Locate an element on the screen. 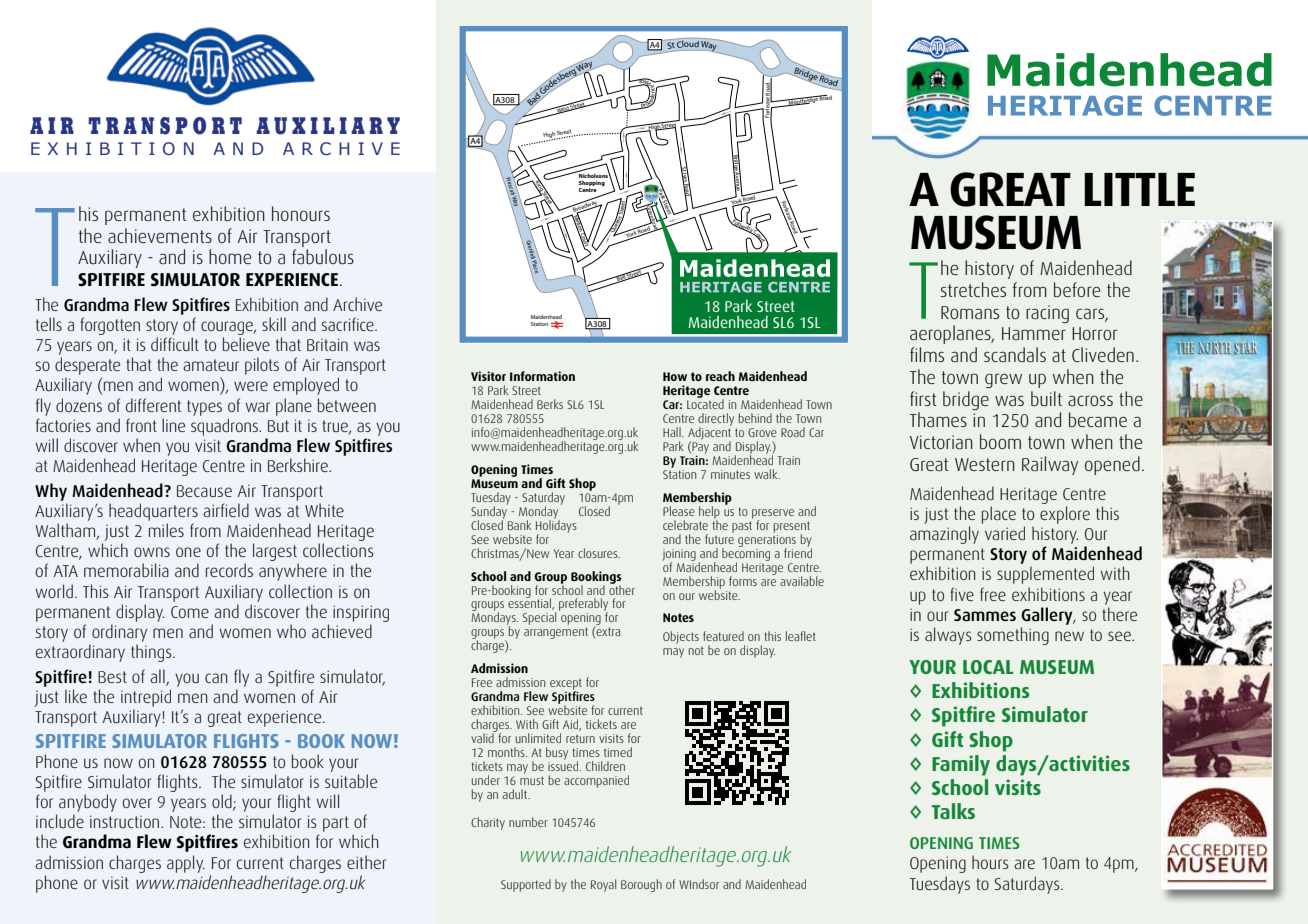  achievements is located at coordinates (160, 235).
